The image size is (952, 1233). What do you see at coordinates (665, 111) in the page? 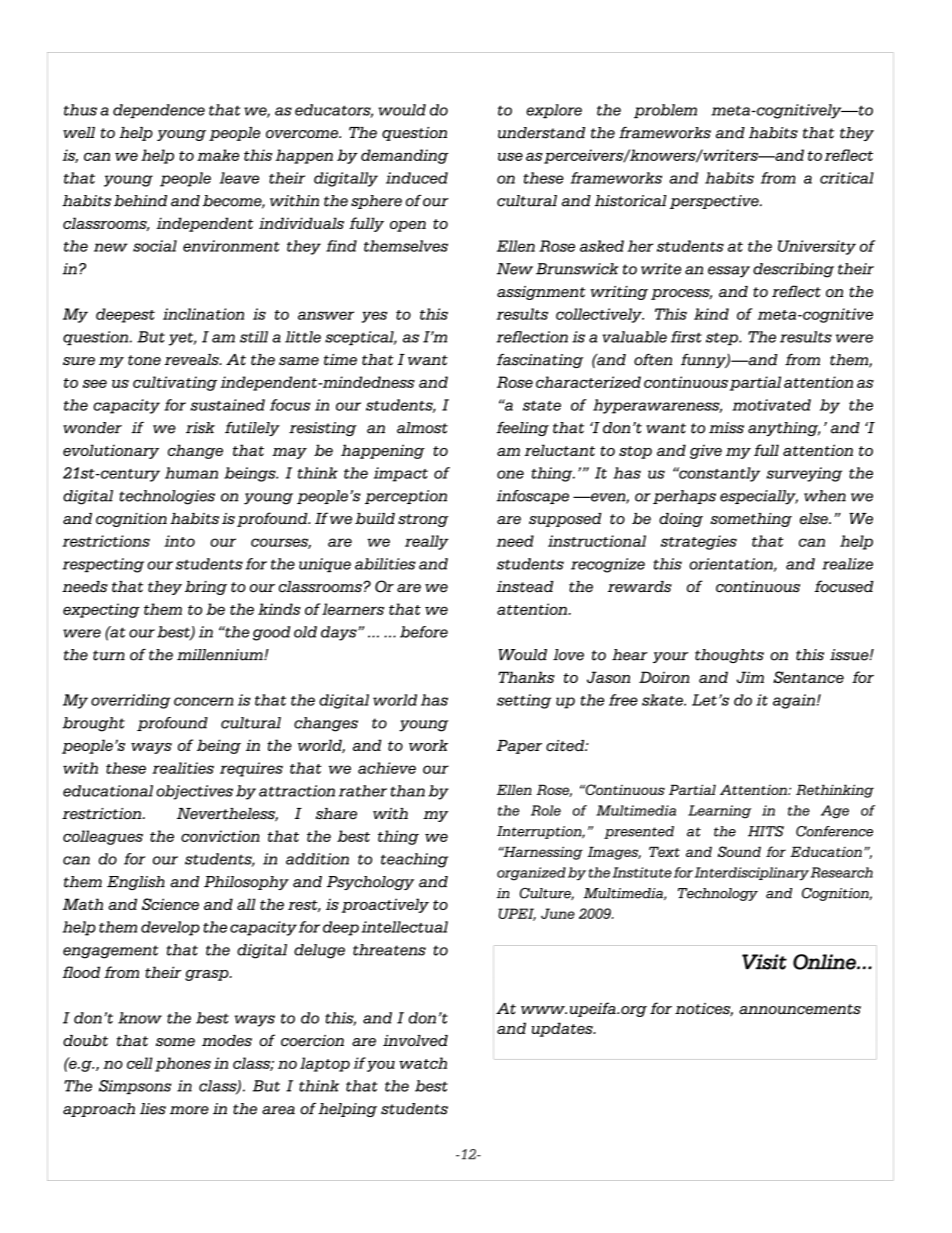
I see `problem` at bounding box center [665, 111].
